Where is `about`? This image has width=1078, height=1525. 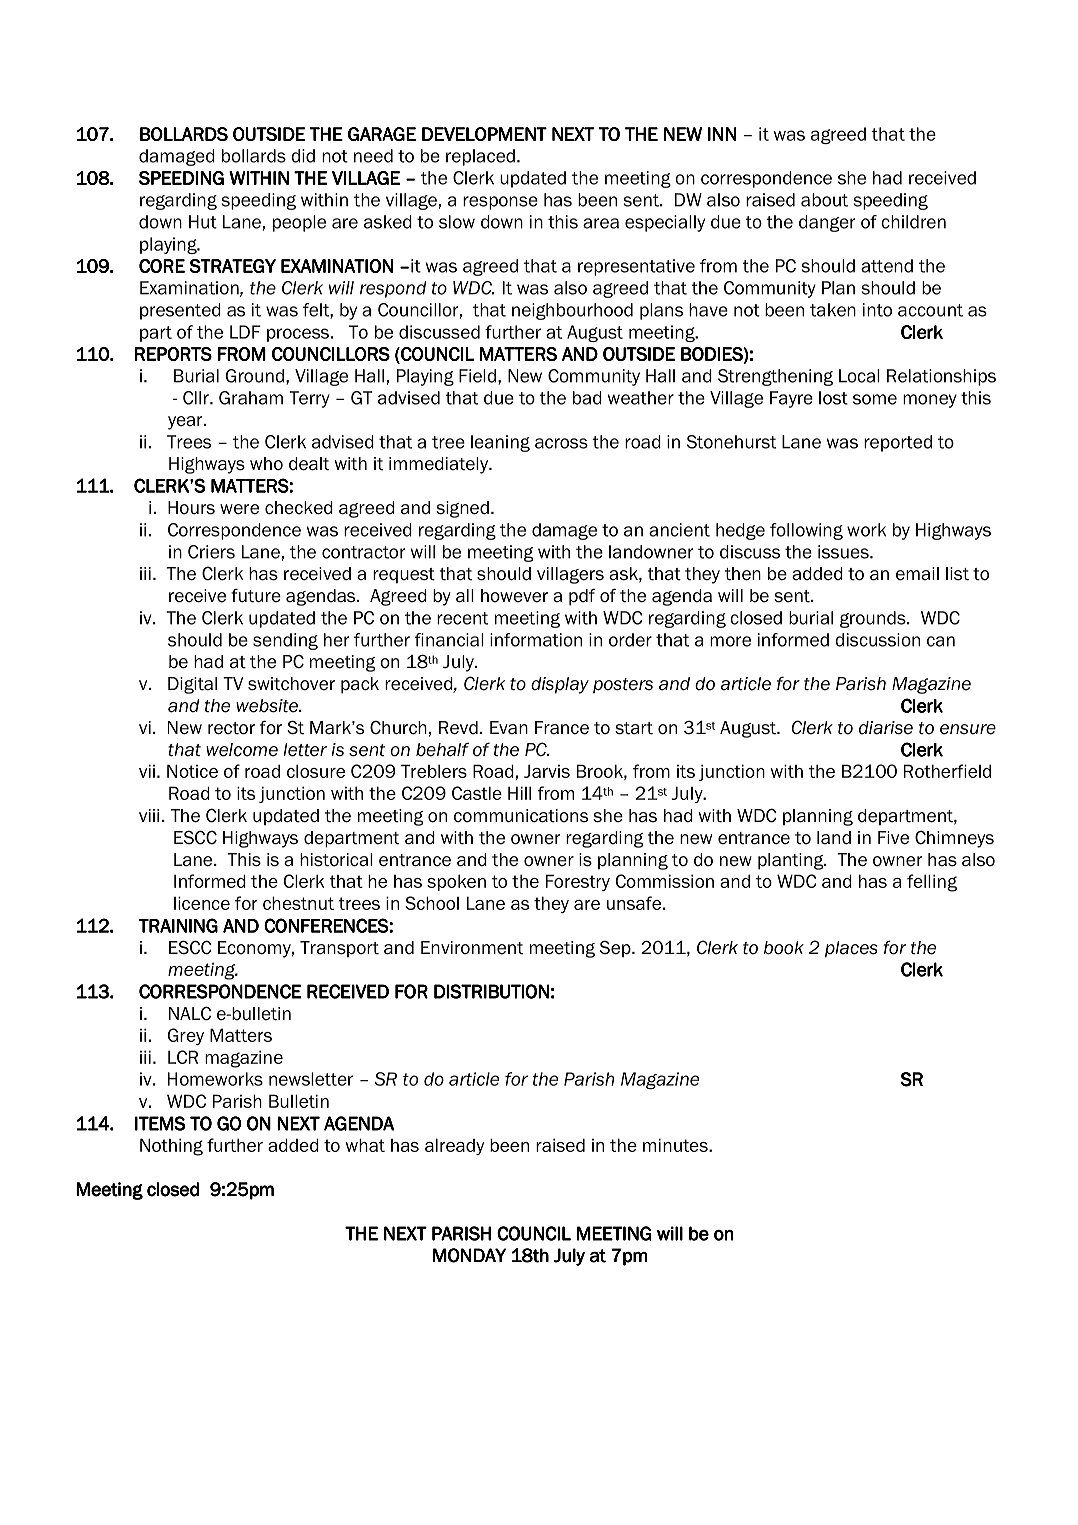 about is located at coordinates (824, 200).
